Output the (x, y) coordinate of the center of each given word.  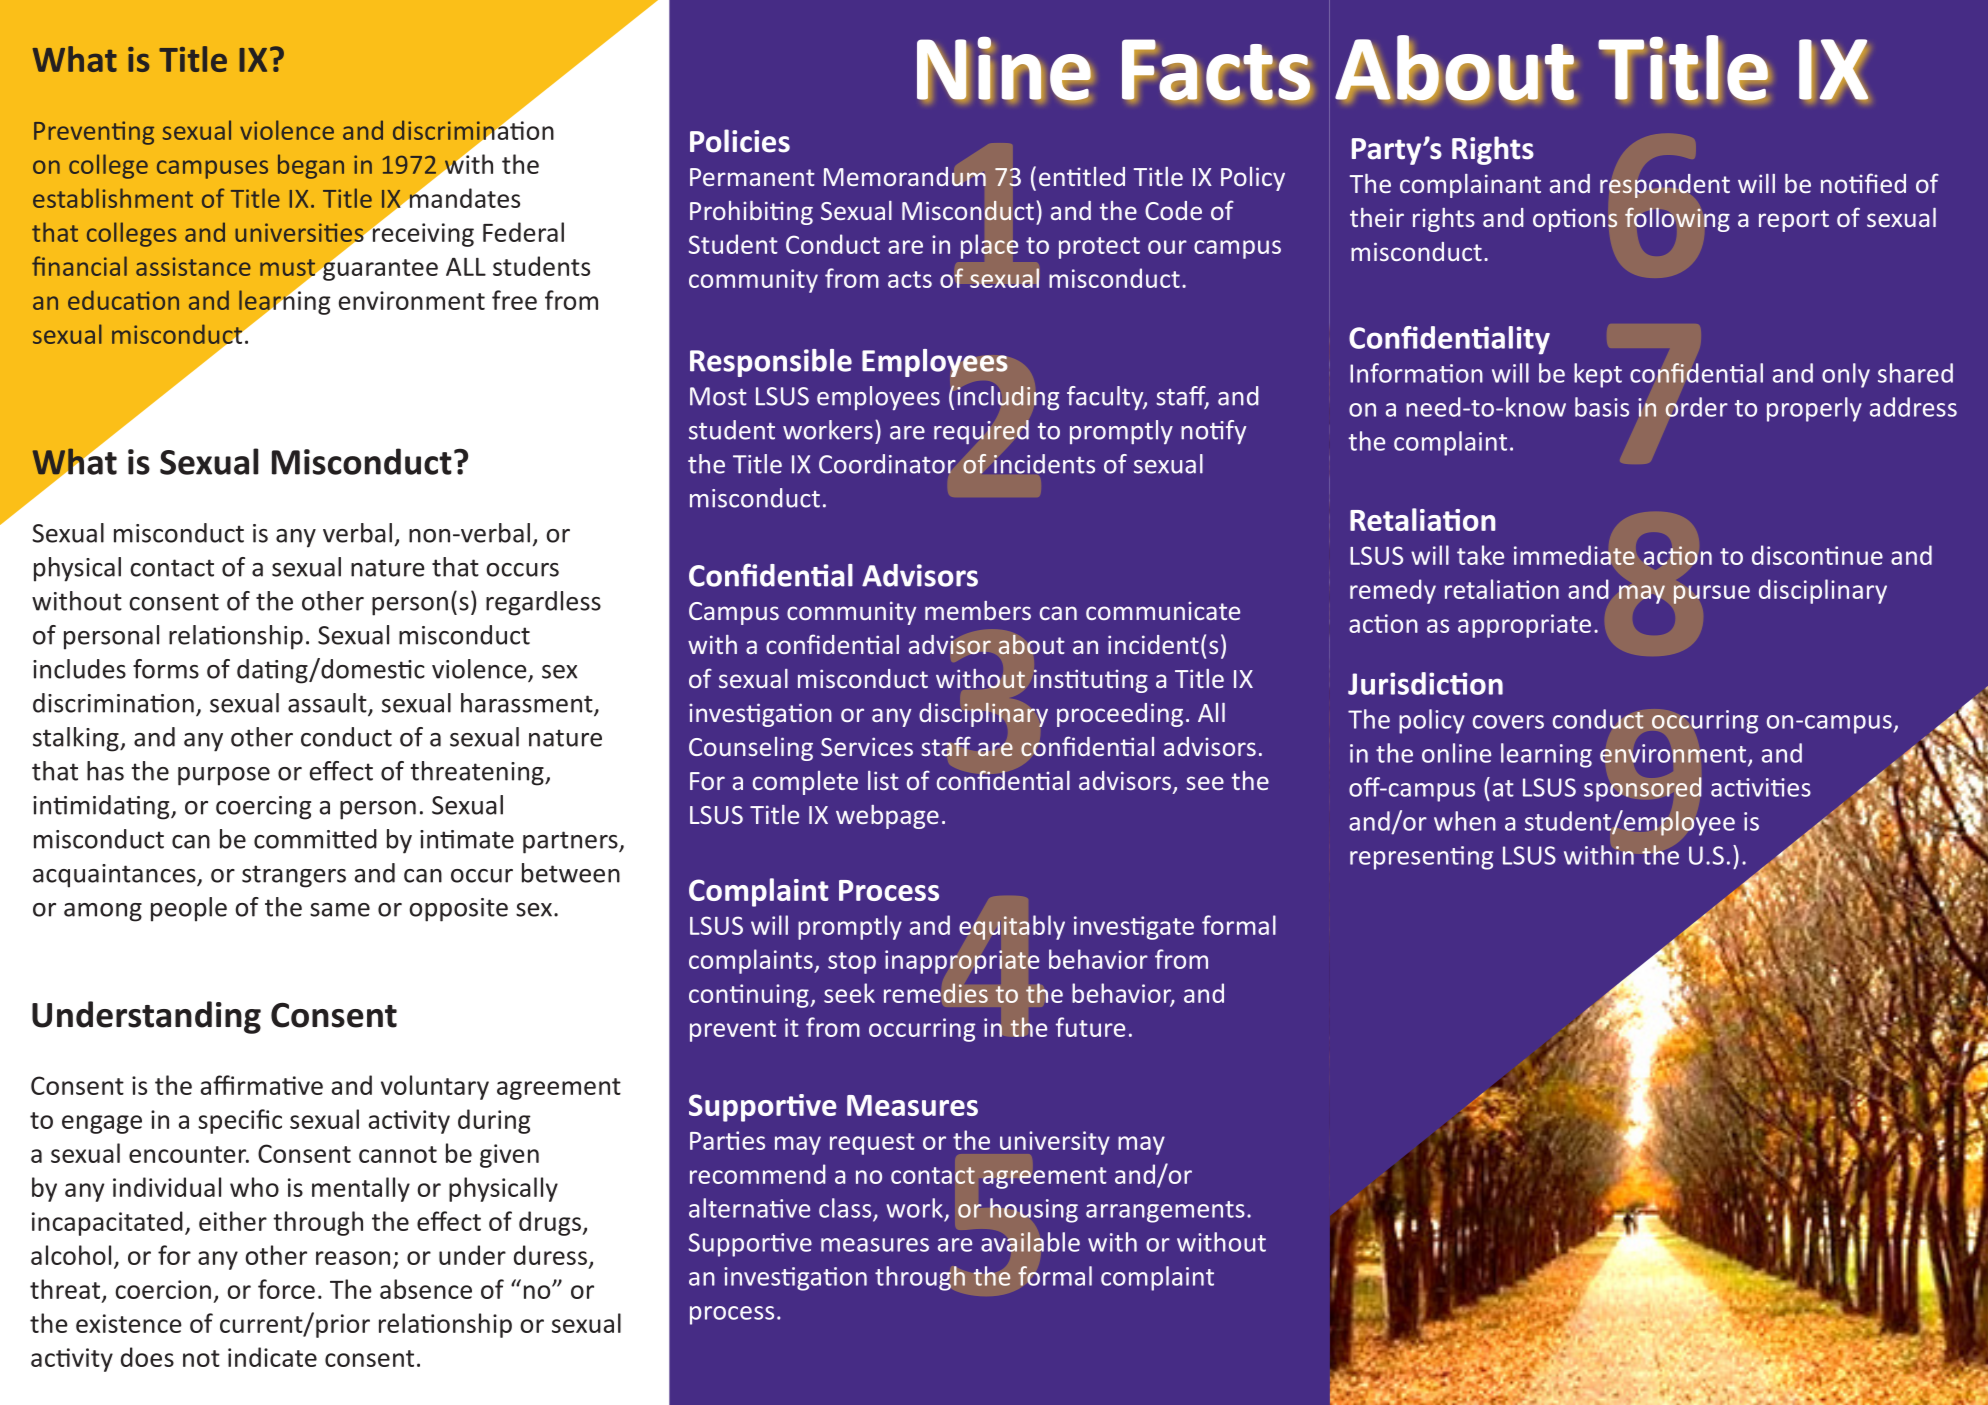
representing (1421, 858)
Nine (1004, 68)
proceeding (1120, 715)
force (286, 1289)
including (1008, 398)
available (1030, 1242)
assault (328, 704)
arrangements (1165, 1212)
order (1696, 407)
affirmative (262, 1085)
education (123, 300)
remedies (936, 993)
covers (1508, 722)
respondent (1665, 186)
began (311, 166)
